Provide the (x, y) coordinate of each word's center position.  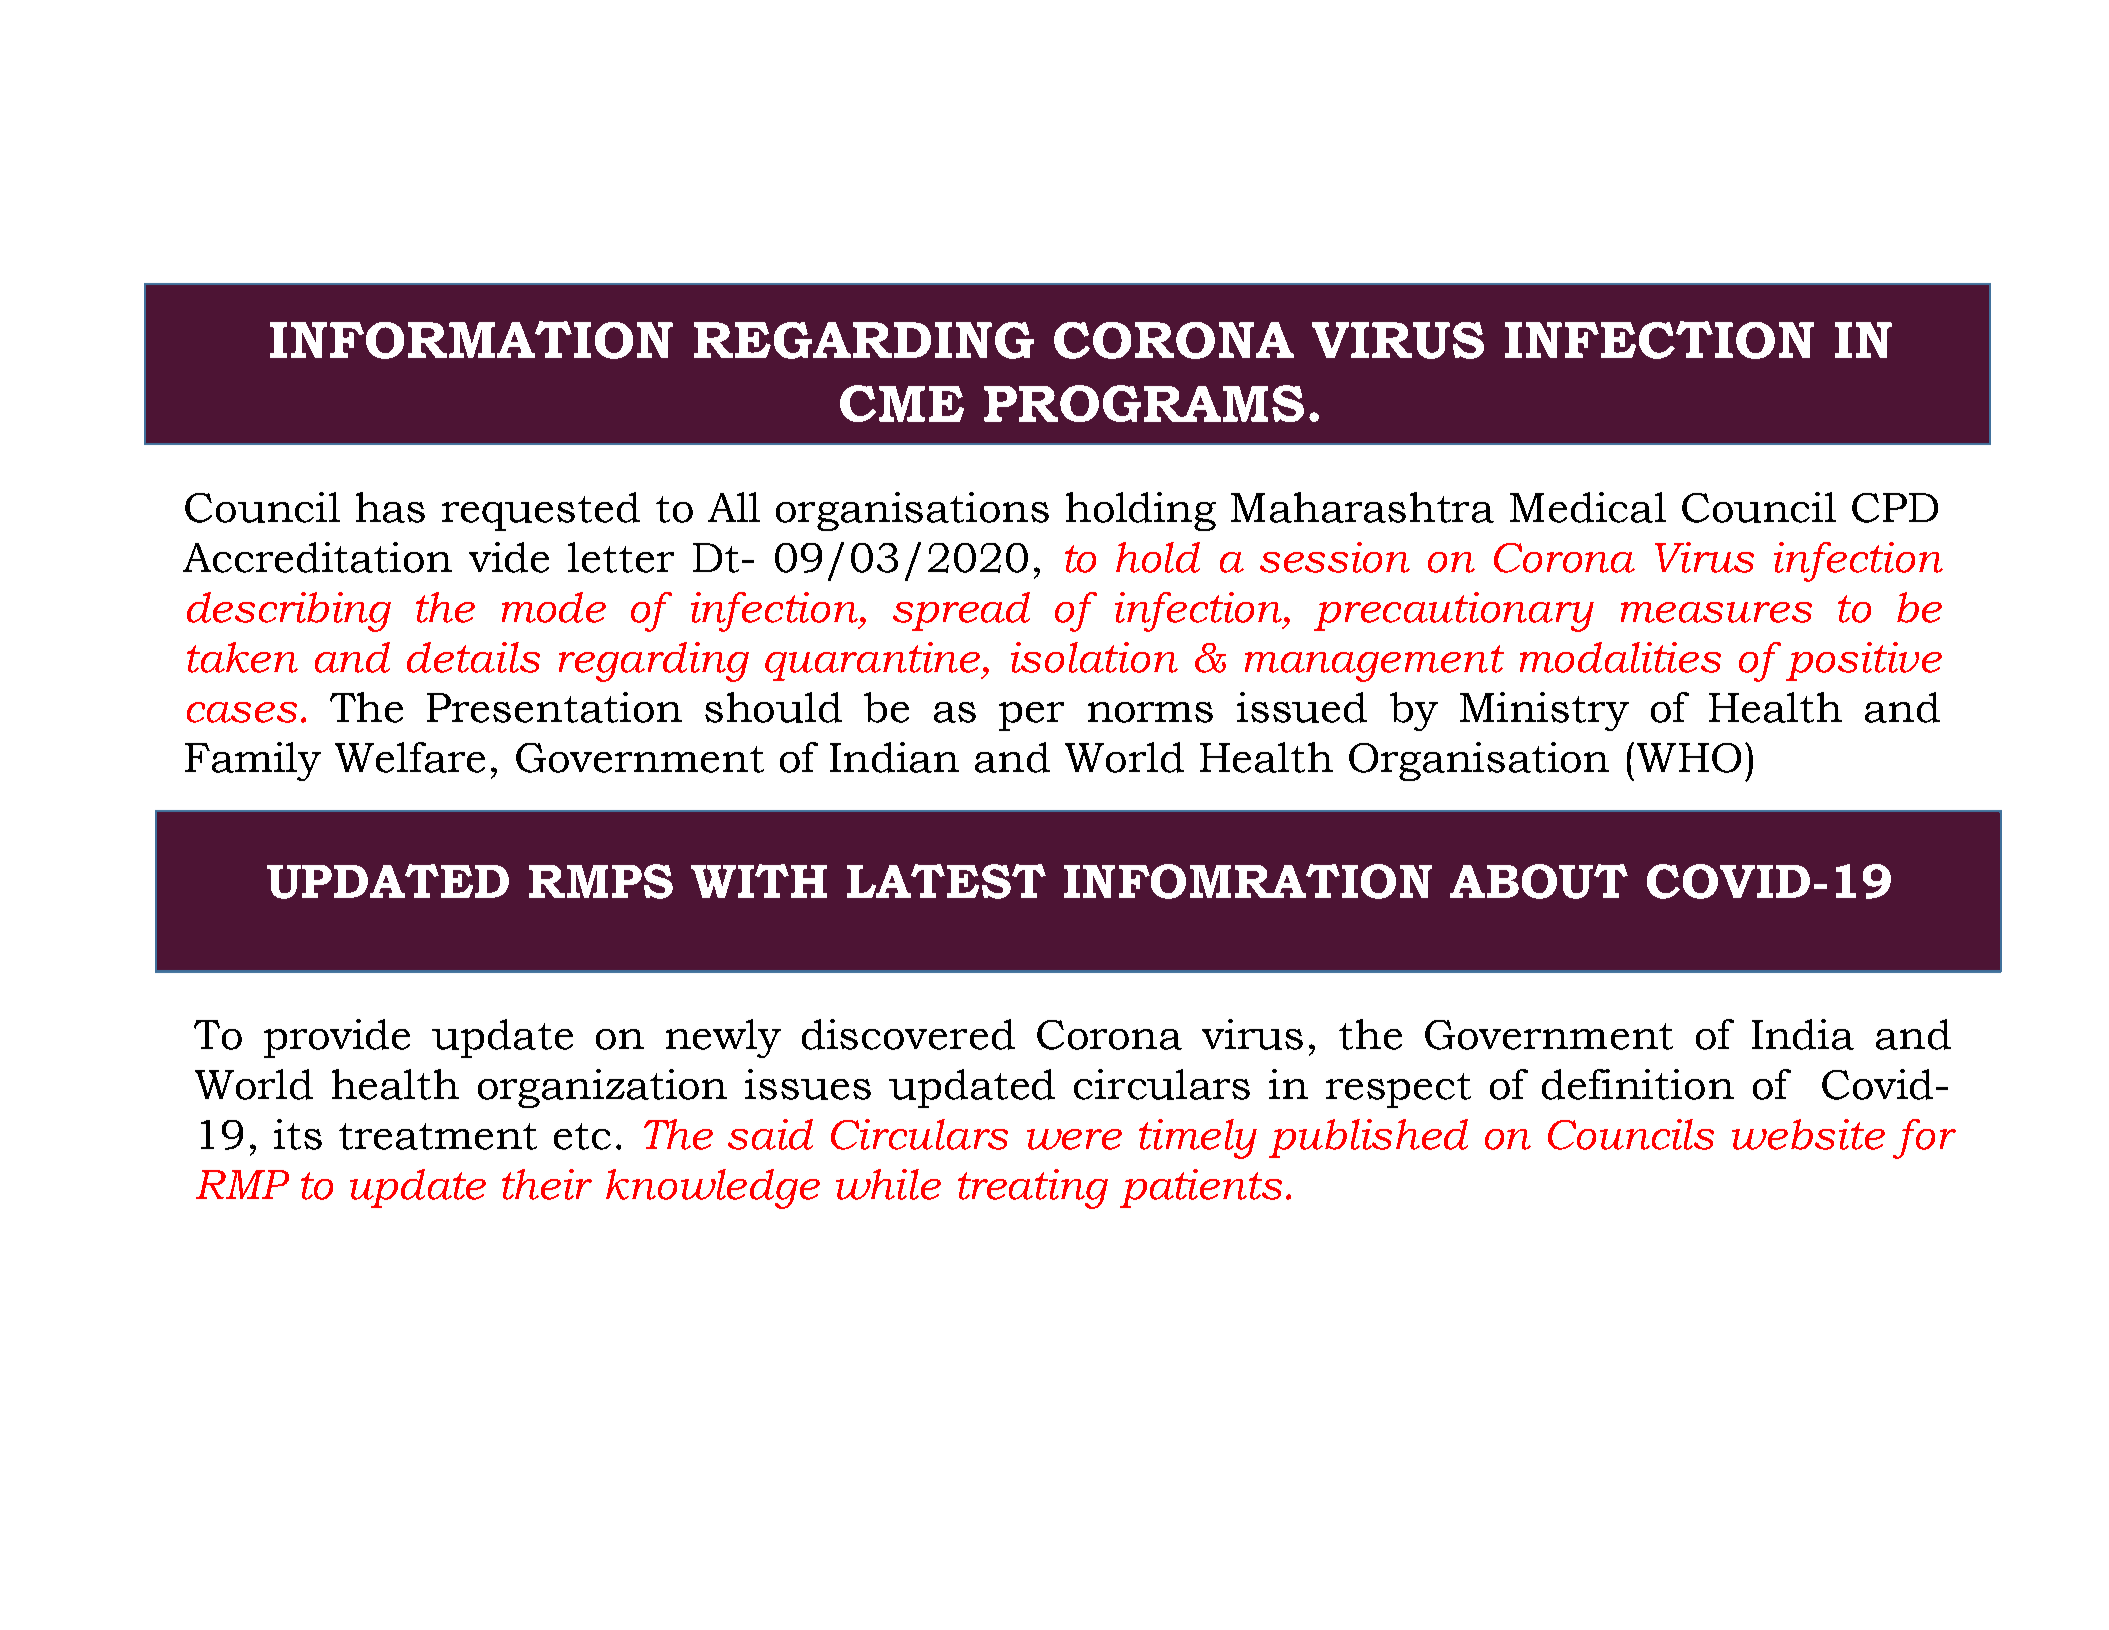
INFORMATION (471, 340)
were (1074, 1139)
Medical (1588, 507)
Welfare (410, 757)
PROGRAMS (1144, 403)
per (1031, 716)
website (1808, 1134)
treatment (438, 1136)
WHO (1689, 758)
